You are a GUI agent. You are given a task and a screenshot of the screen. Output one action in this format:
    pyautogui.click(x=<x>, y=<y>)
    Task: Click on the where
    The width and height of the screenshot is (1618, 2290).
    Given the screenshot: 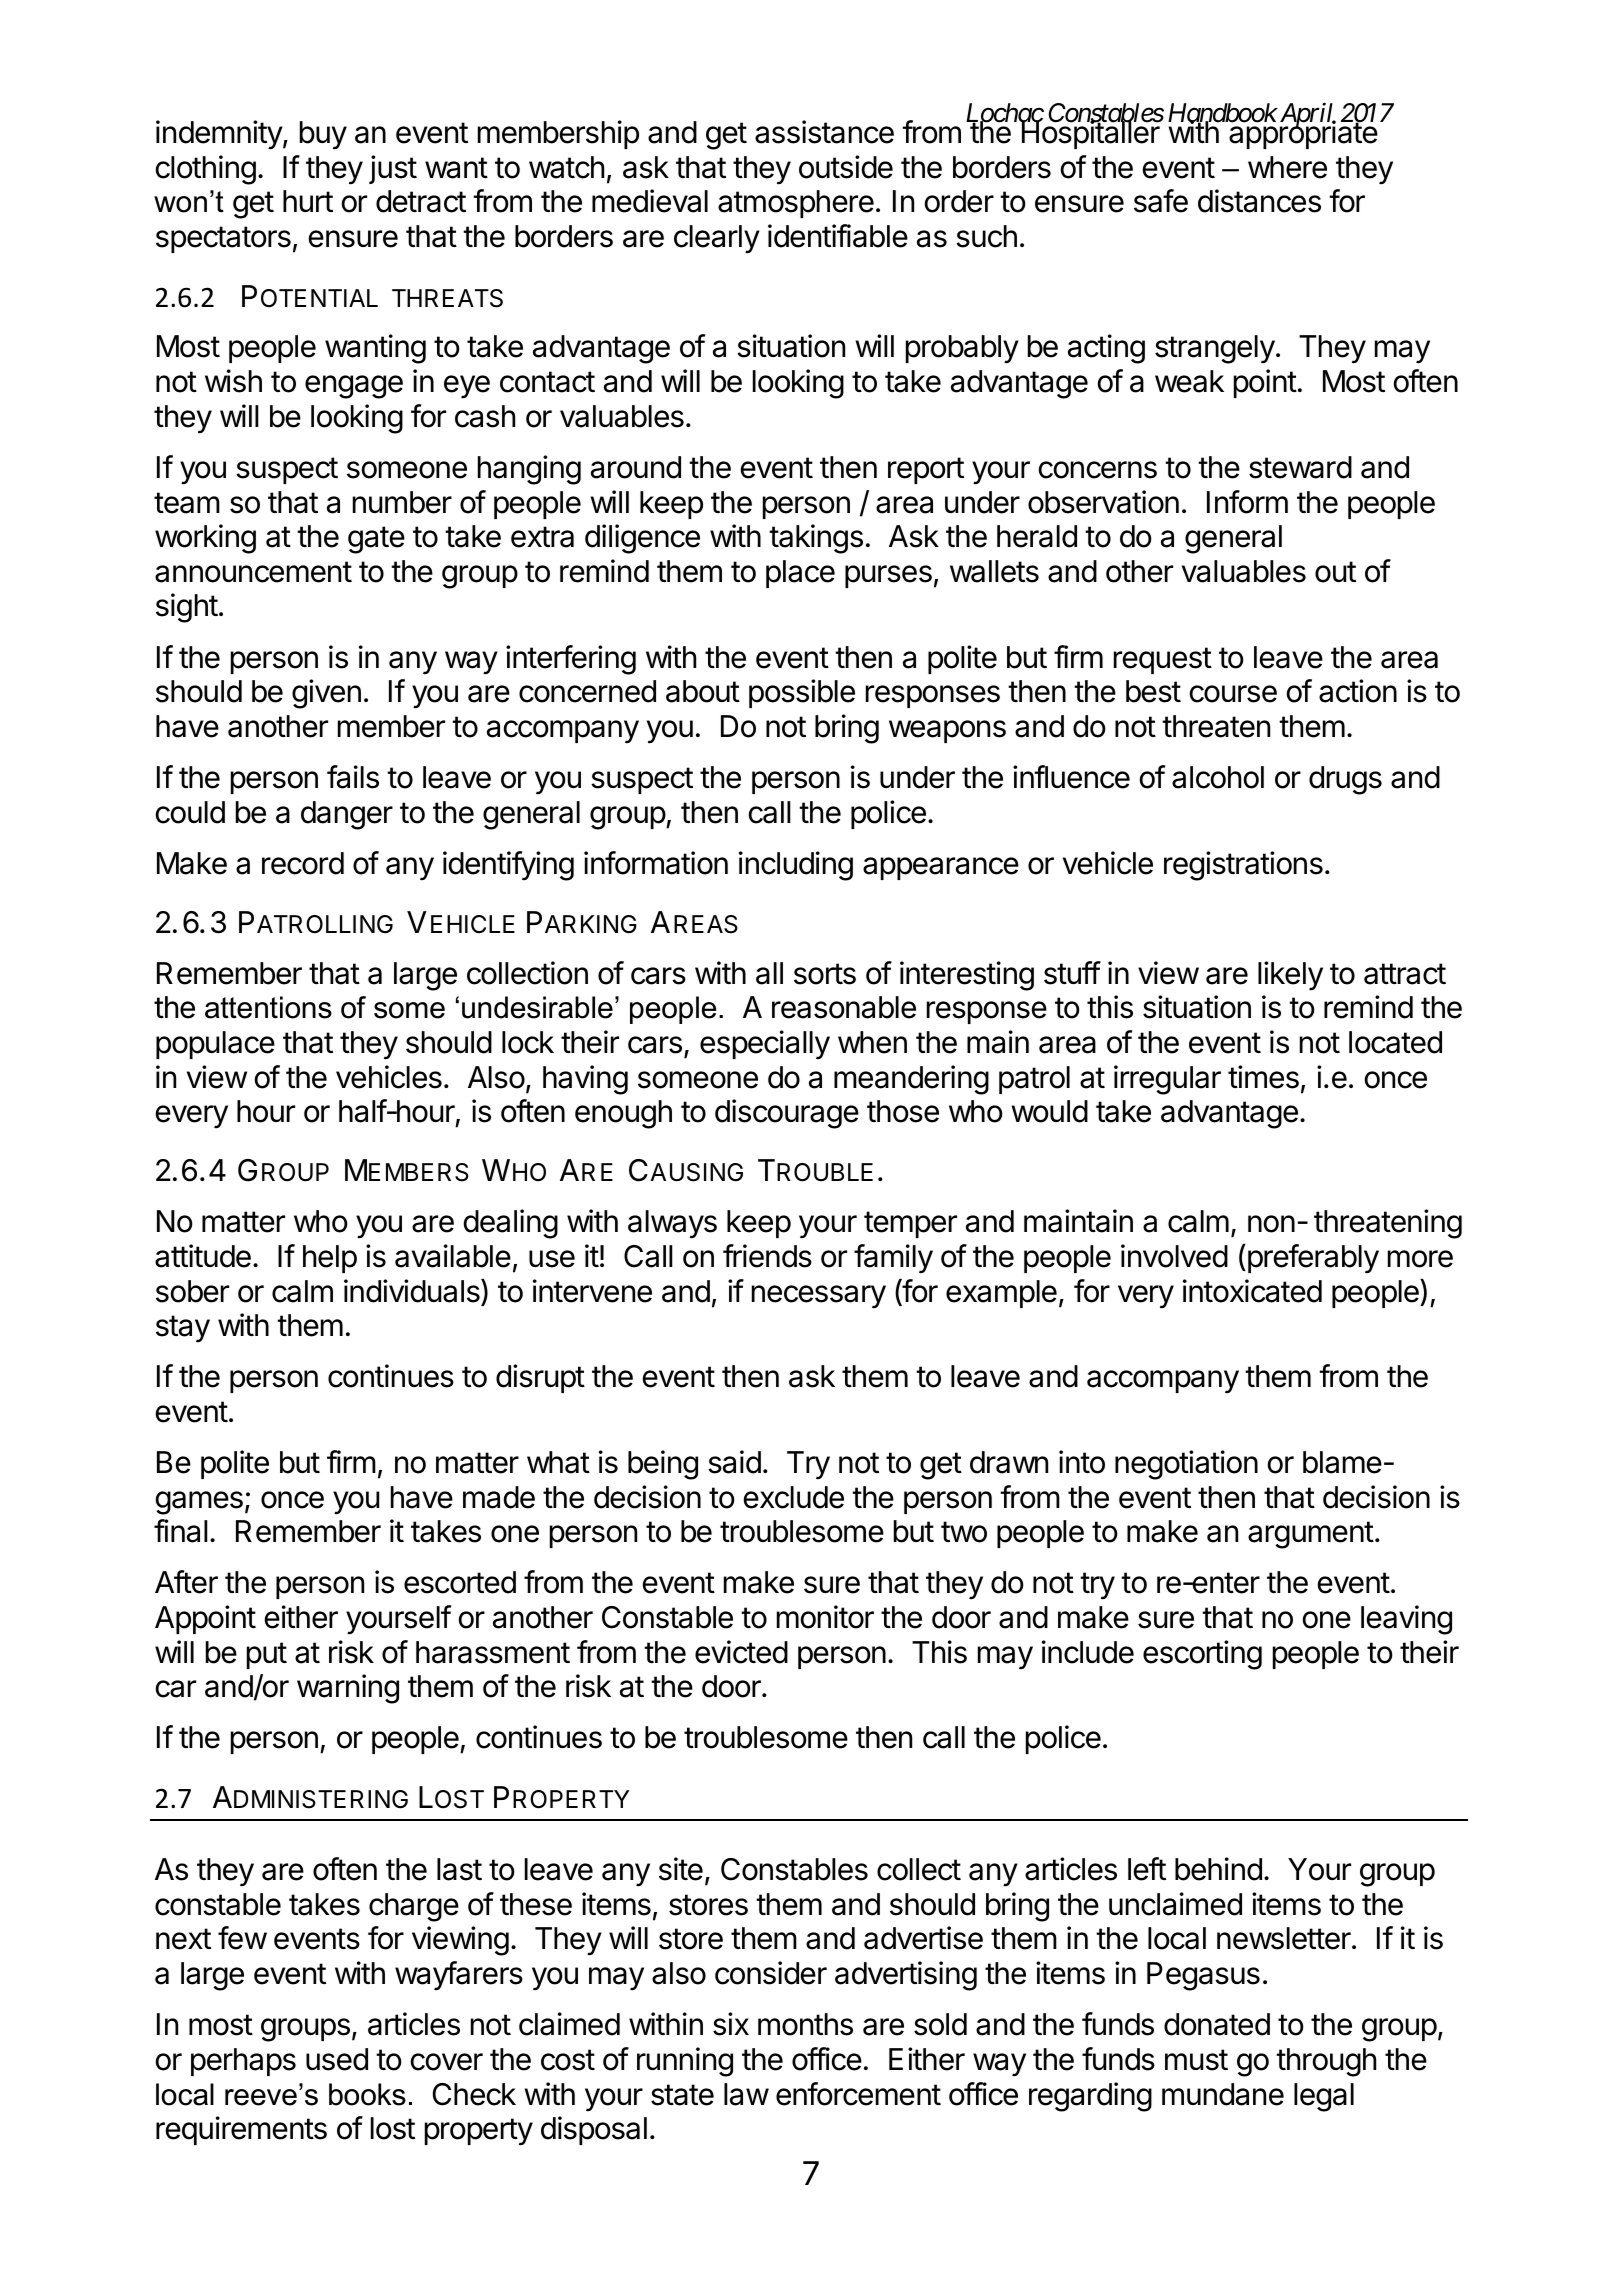 What is the action you would take?
    pyautogui.click(x=1287, y=167)
